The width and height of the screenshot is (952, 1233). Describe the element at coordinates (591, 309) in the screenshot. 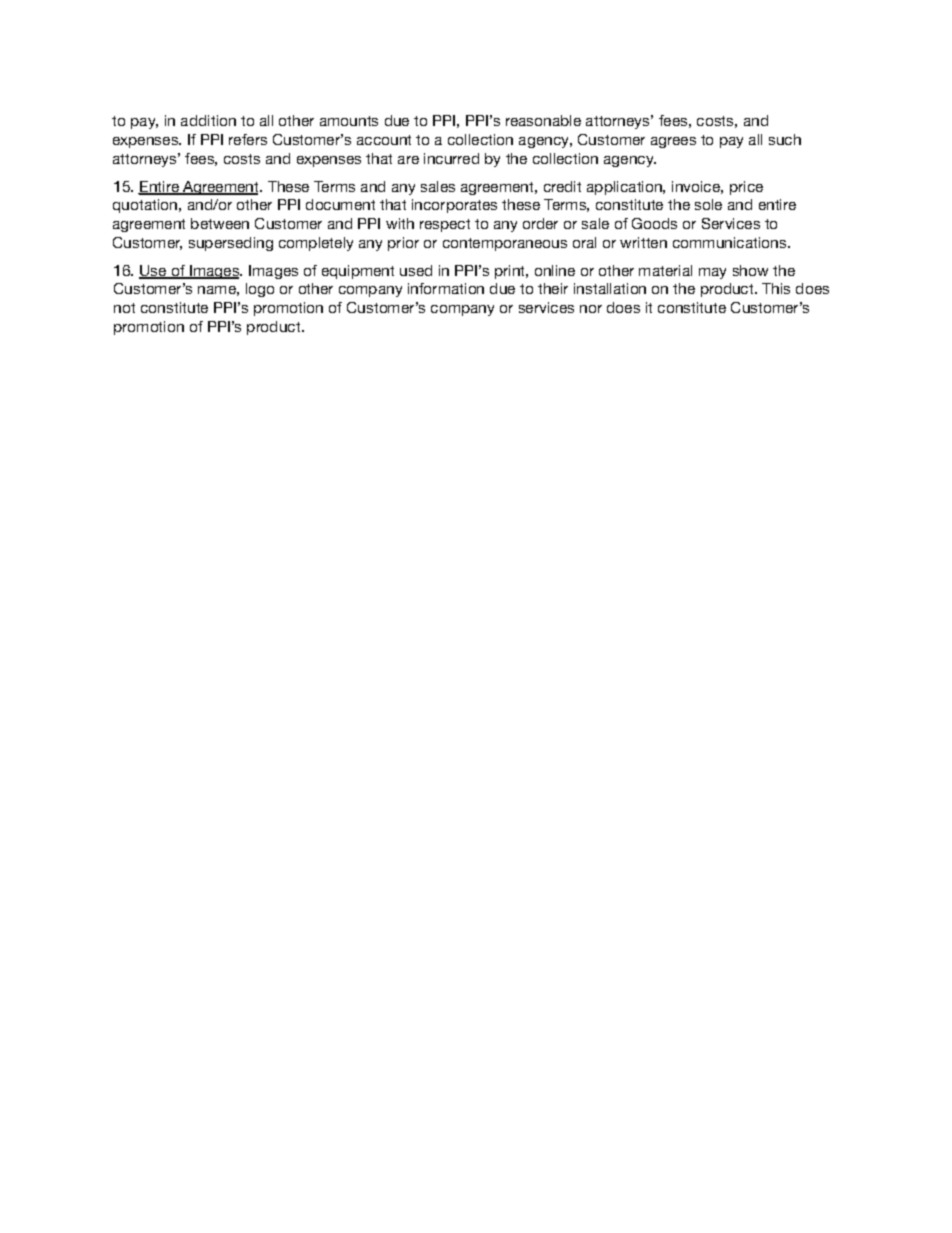

I see `nor` at that location.
